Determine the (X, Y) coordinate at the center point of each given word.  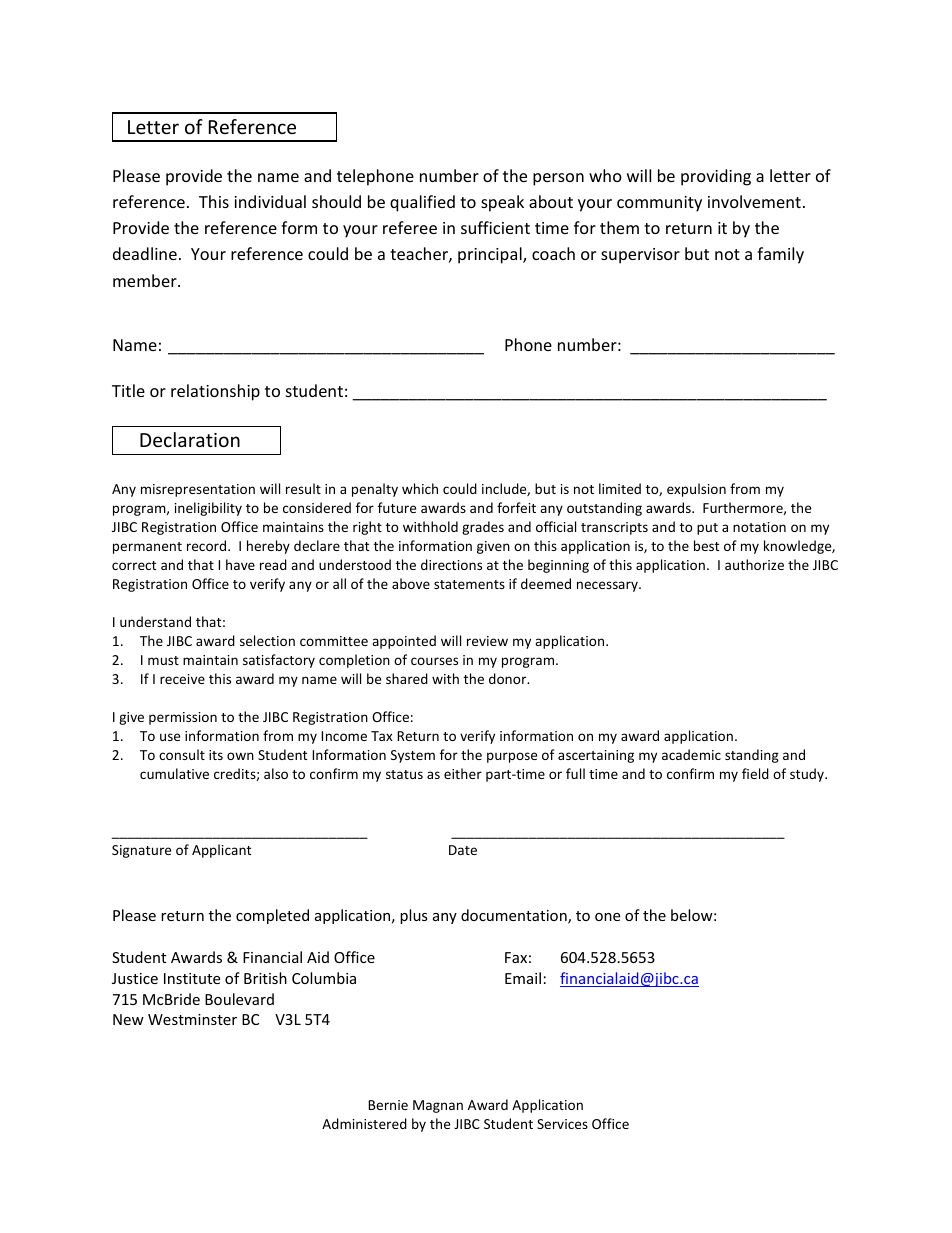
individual (270, 201)
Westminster (192, 1019)
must (163, 660)
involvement (754, 201)
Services (562, 1124)
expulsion (696, 490)
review (487, 641)
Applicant (221, 851)
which (420, 488)
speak (502, 203)
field (755, 773)
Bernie (388, 1105)
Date (463, 850)
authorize (754, 564)
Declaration (190, 439)
